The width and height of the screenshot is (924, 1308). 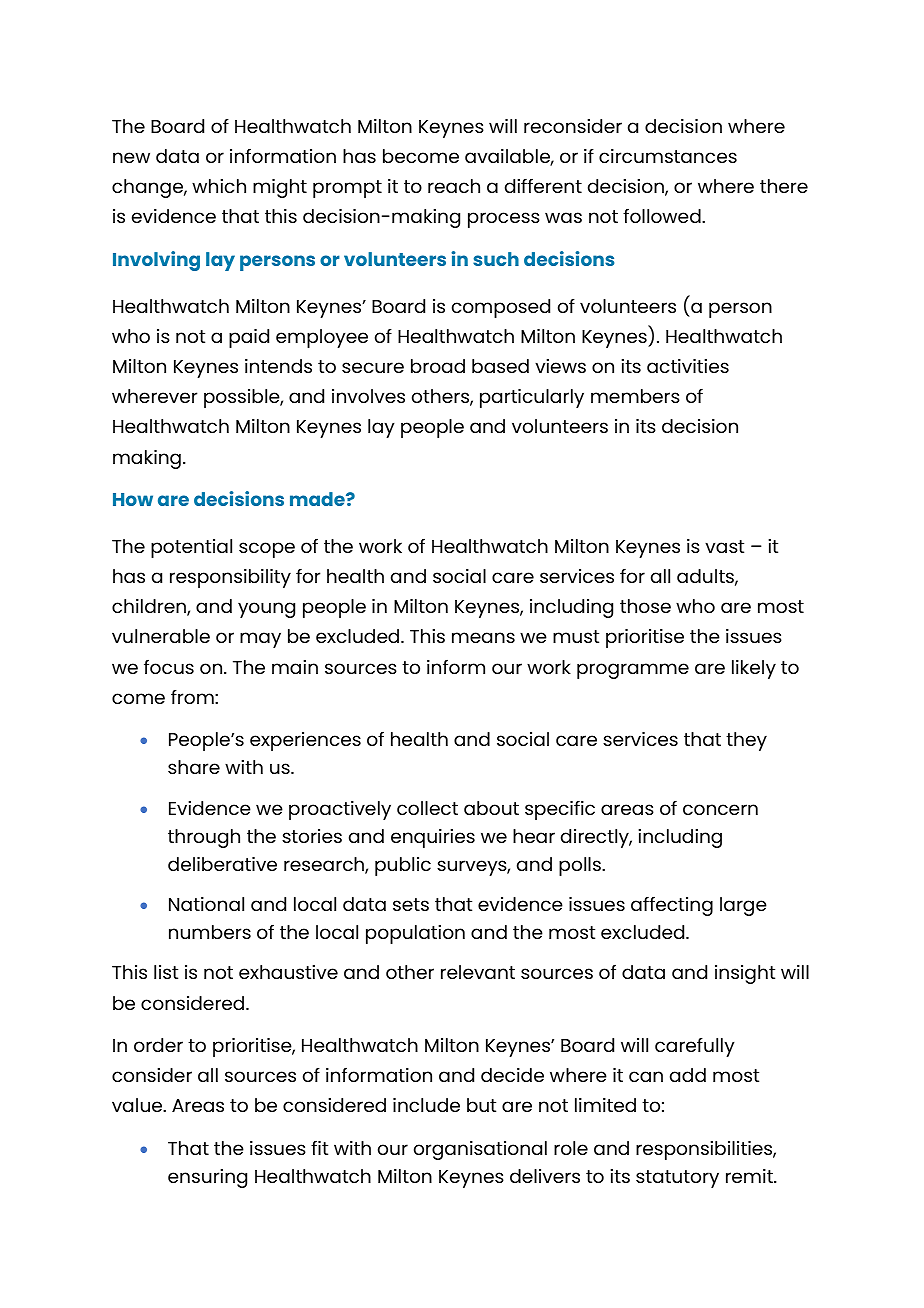 What do you see at coordinates (745, 974) in the screenshot?
I see `insight` at bounding box center [745, 974].
